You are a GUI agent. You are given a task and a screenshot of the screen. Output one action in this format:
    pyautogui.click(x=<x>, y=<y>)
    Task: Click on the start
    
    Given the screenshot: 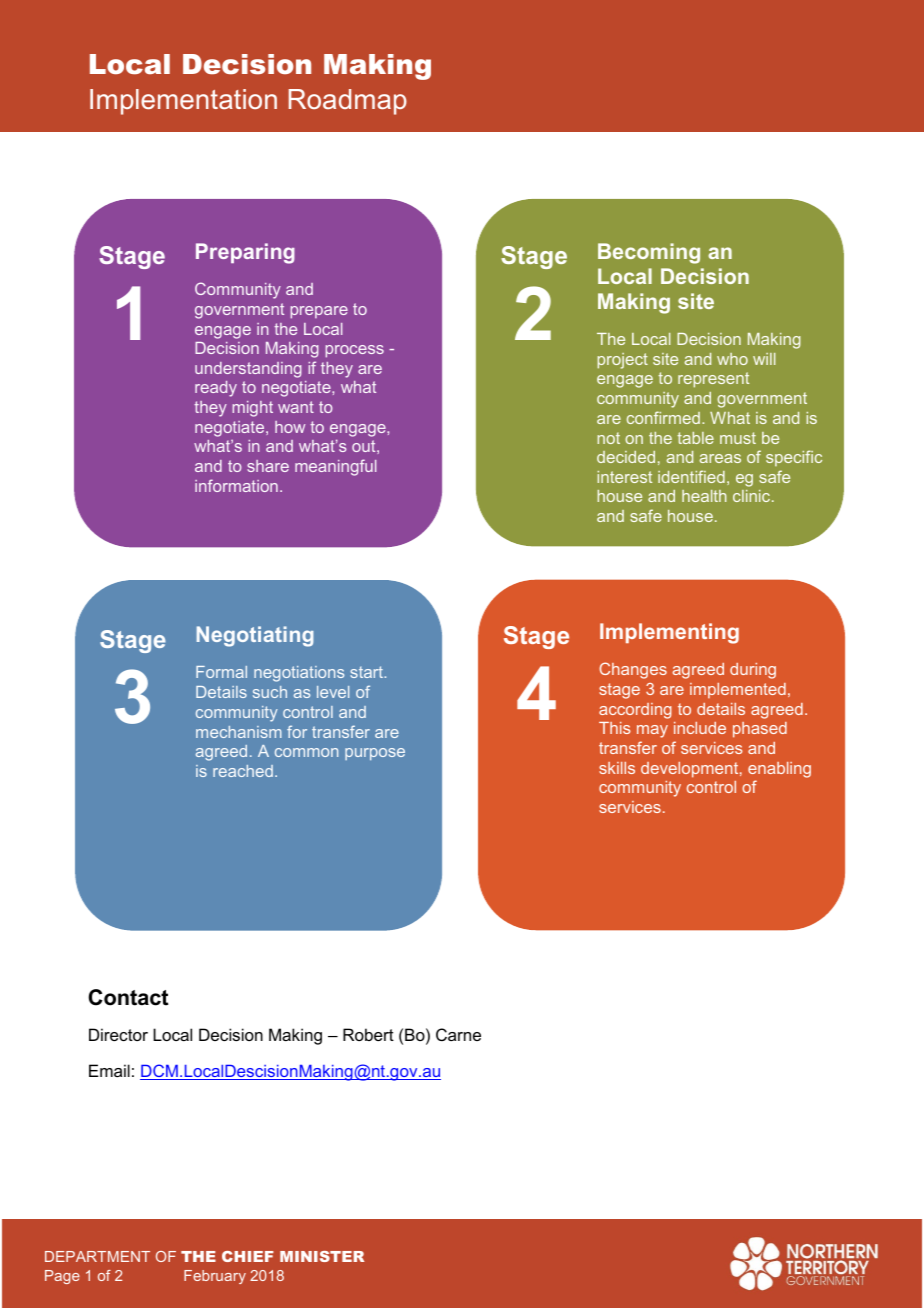 What is the action you would take?
    pyautogui.click(x=368, y=672)
